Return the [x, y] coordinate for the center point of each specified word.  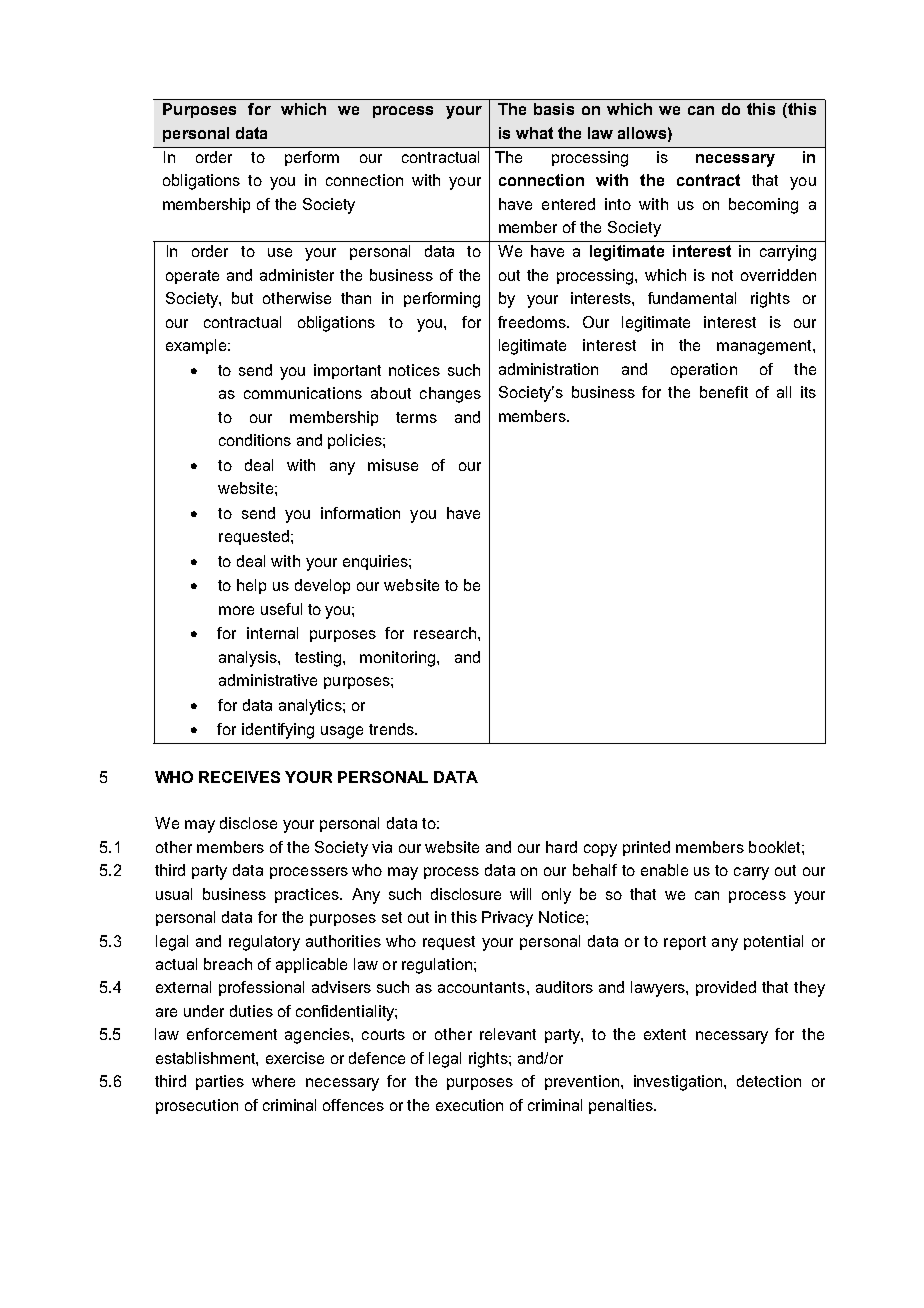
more [236, 610]
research [445, 633]
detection [769, 1081]
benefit [724, 392]
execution [469, 1105]
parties [220, 1082]
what [534, 133]
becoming [763, 206]
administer [297, 275]
